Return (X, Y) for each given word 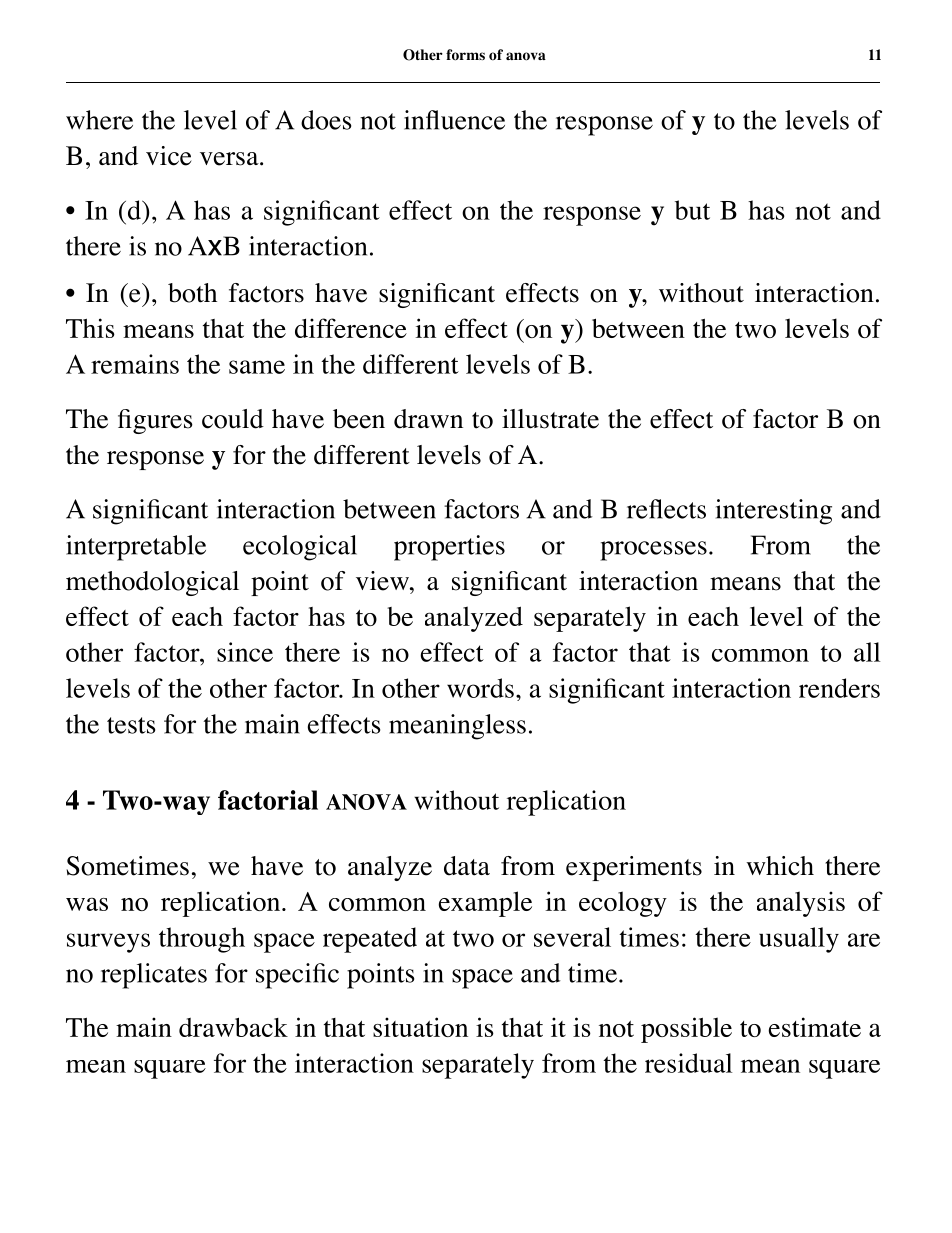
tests (131, 725)
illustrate (550, 419)
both (192, 293)
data (467, 866)
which (780, 866)
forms (465, 55)
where (99, 120)
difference (351, 328)
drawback (233, 1027)
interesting (774, 512)
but (692, 210)
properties (449, 548)
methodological (152, 583)
